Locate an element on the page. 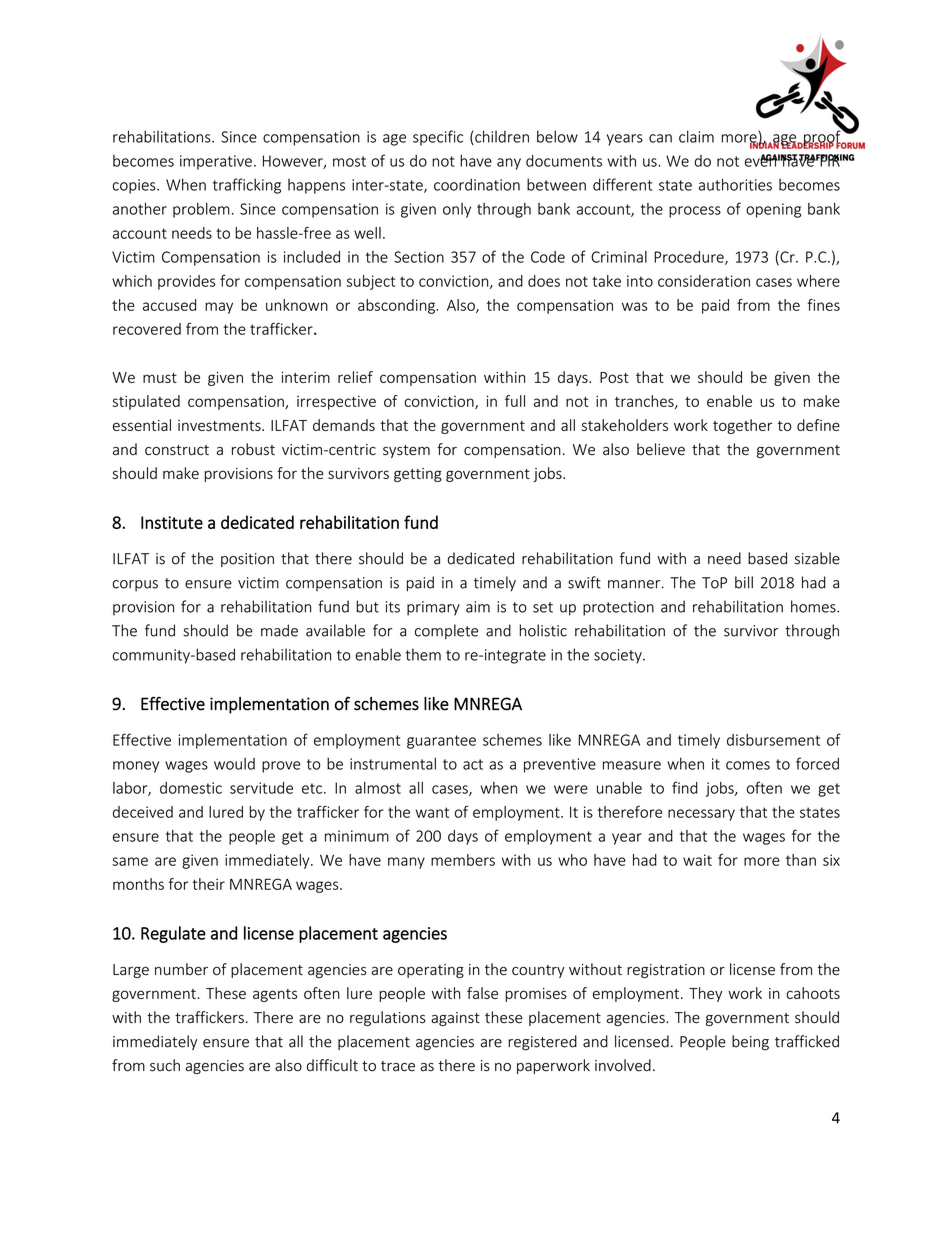 Image resolution: width=952 pixels, height=1233 pixels. against is located at coordinates (455, 1019).
